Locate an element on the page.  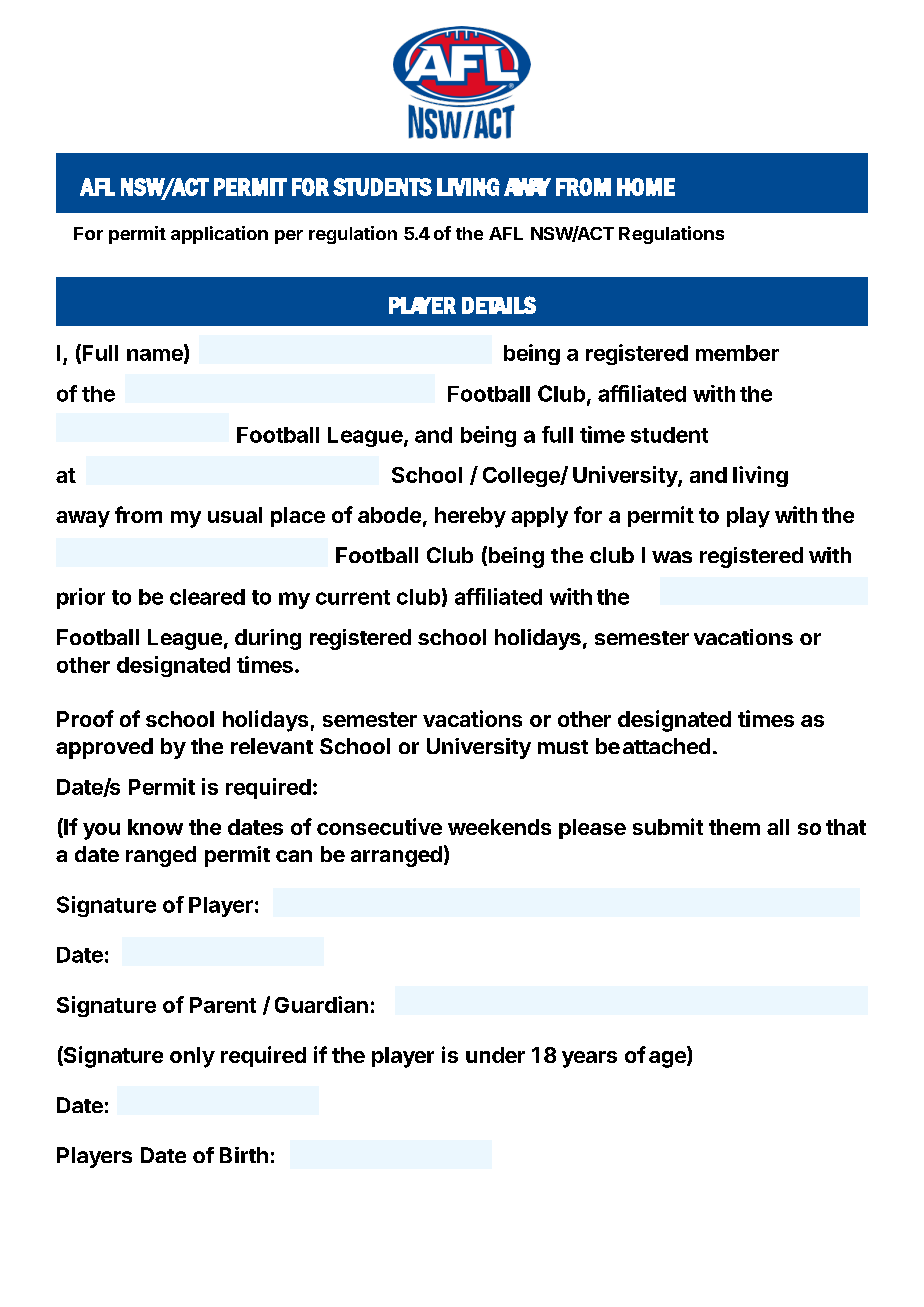
age is located at coordinates (668, 1059).
